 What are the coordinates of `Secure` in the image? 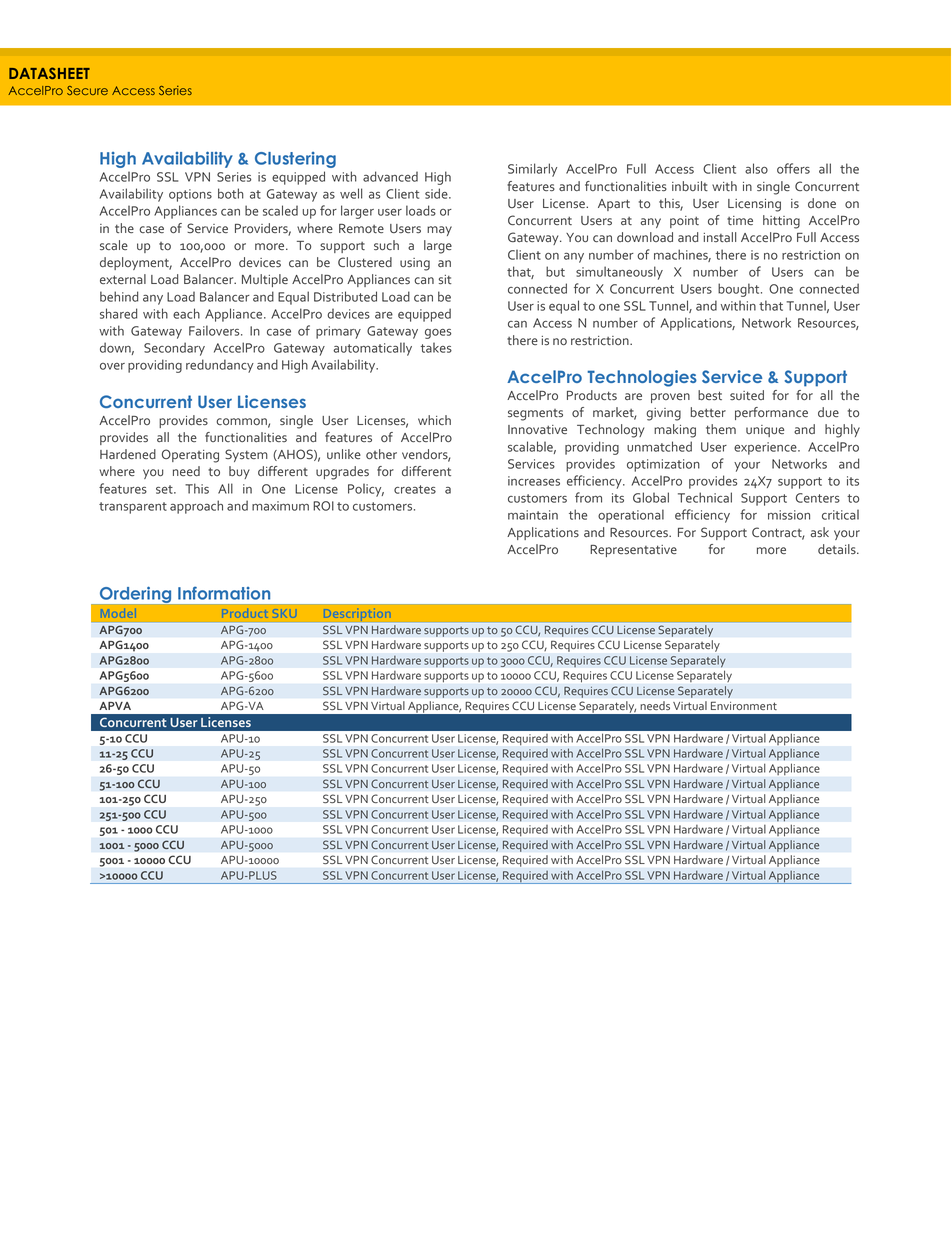 It's located at (87, 90).
